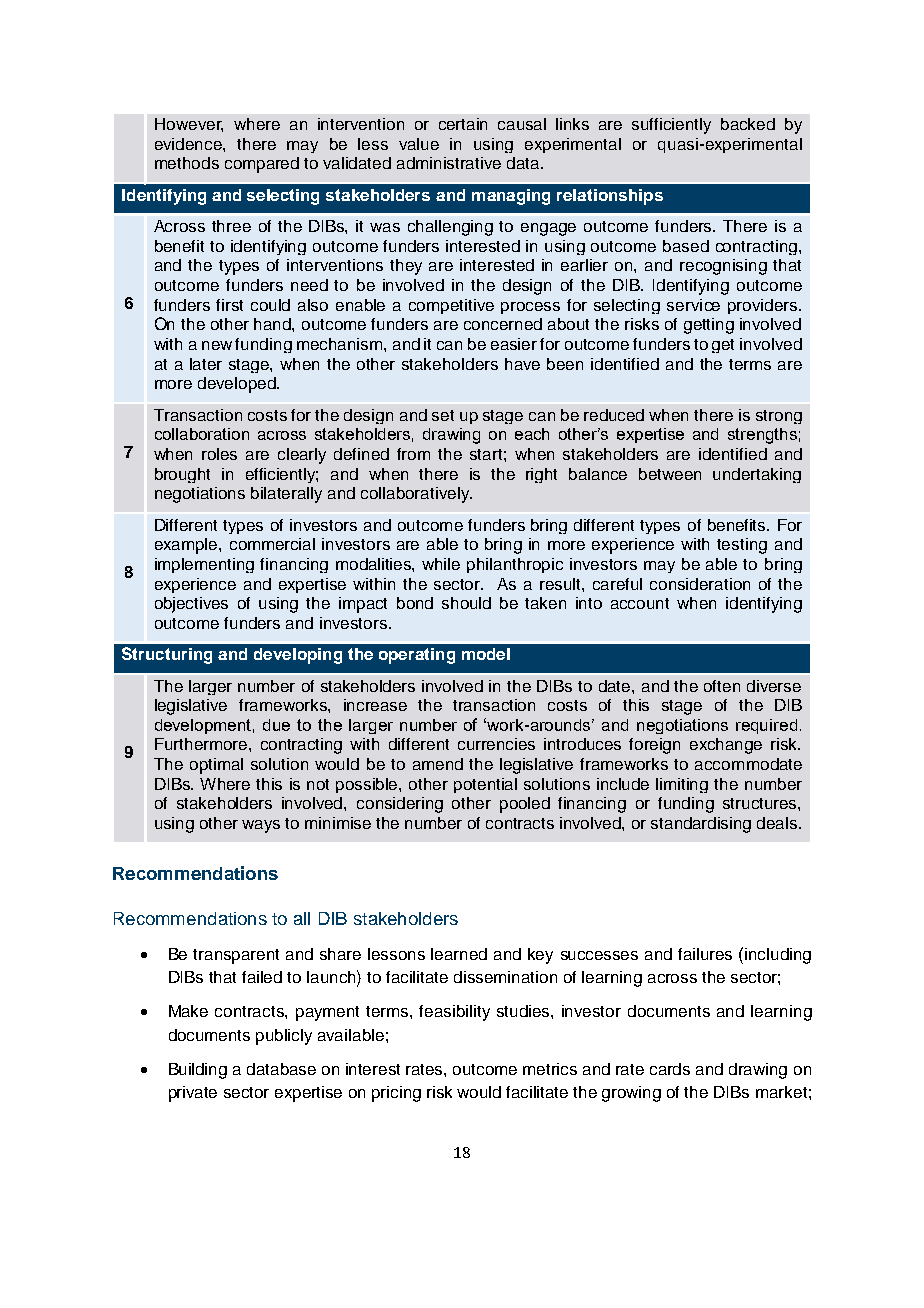 The height and width of the screenshot is (1308, 924). What do you see at coordinates (261, 826) in the screenshot?
I see `ways` at bounding box center [261, 826].
